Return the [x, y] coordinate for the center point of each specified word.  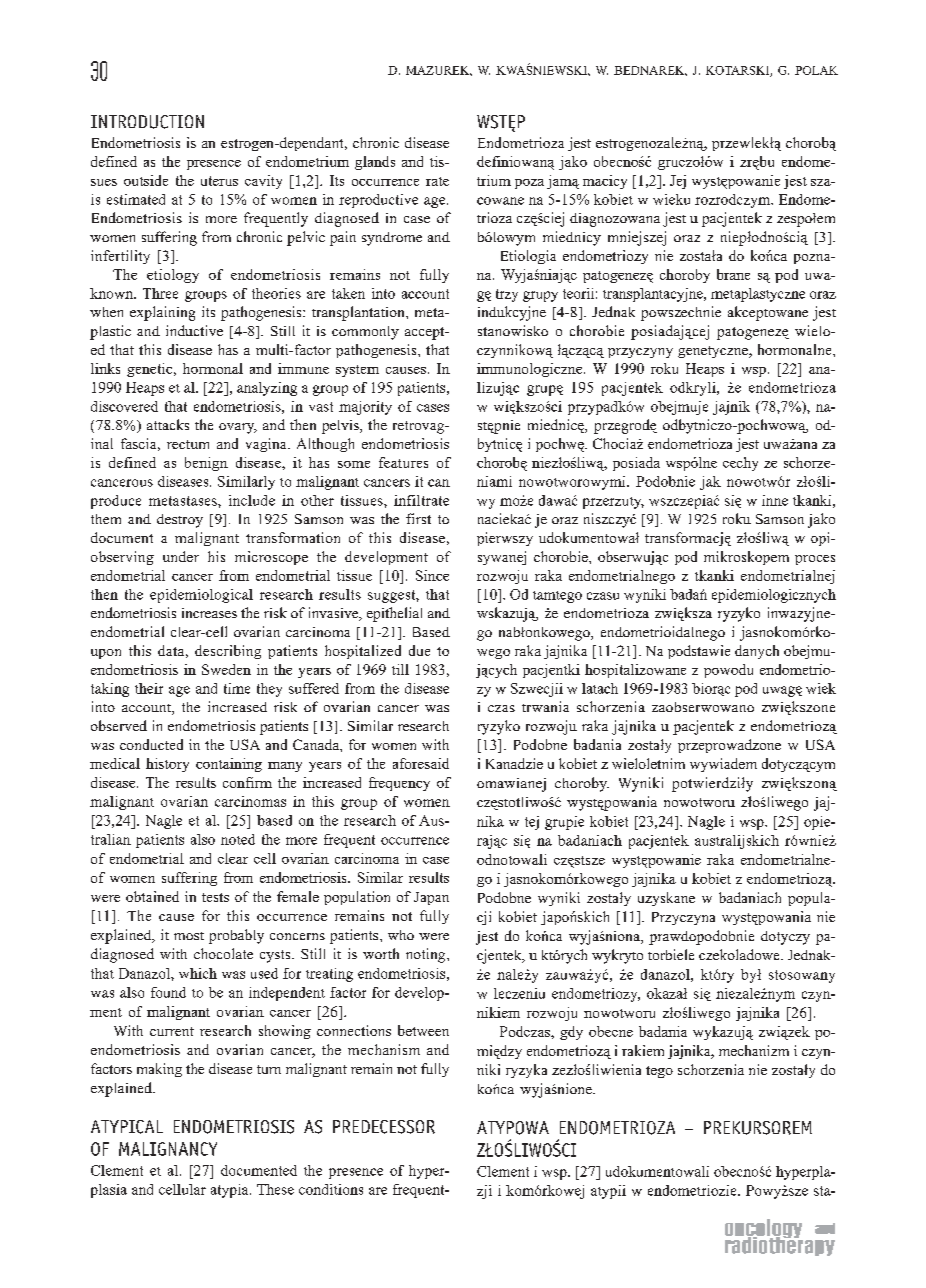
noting [427, 955]
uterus [219, 181]
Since [432, 575]
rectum [188, 444]
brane [733, 274]
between [423, 1030]
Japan [431, 898]
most [189, 936]
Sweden [226, 669]
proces [815, 560]
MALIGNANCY [168, 1149]
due [419, 650]
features [403, 462]
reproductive [378, 201]
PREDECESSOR [384, 1127]
